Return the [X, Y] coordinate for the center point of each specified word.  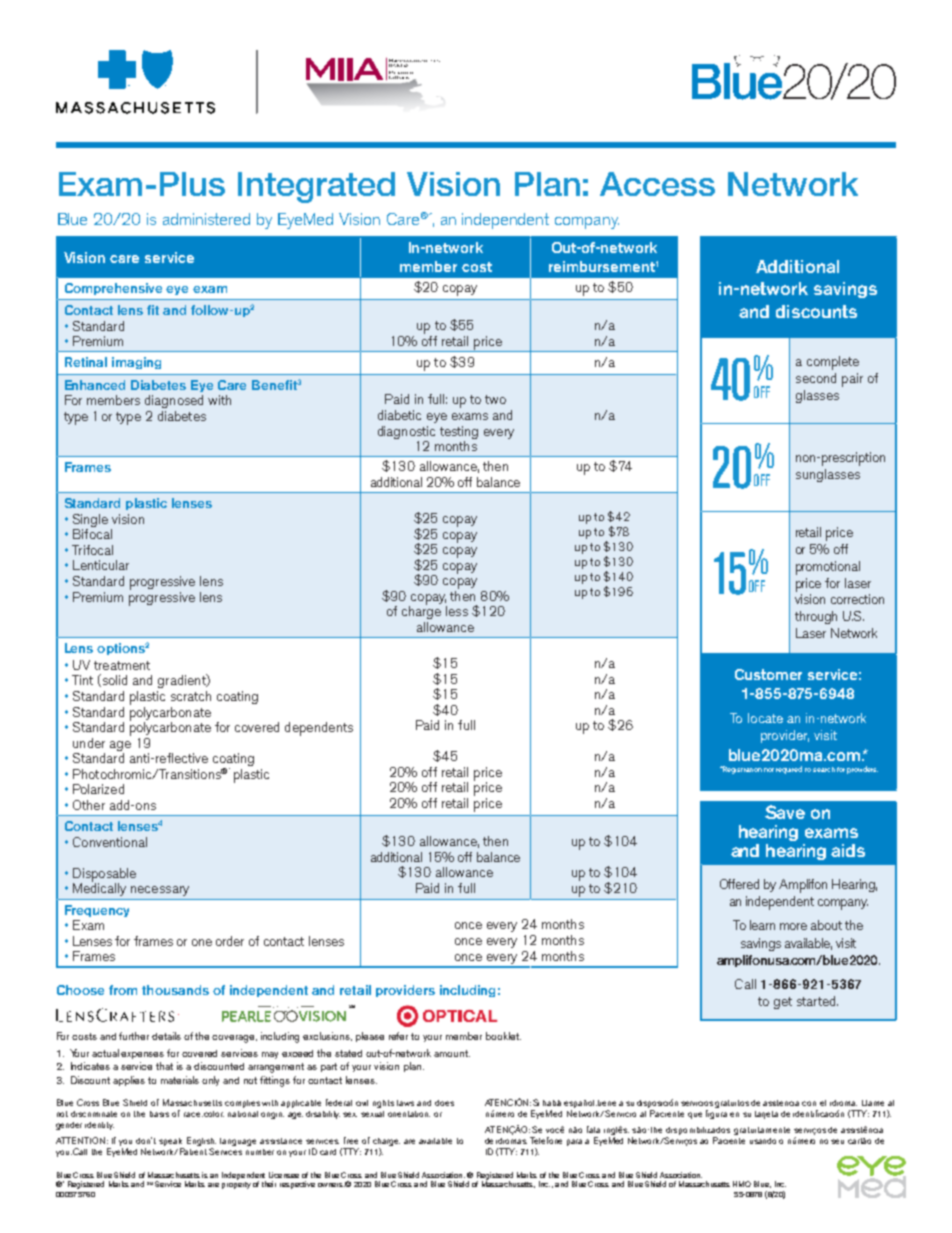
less [457, 611]
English [201, 1143]
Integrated [316, 187]
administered [206, 219]
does [444, 1103]
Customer [768, 674]
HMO [742, 1184]
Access [657, 184]
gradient [183, 681]
